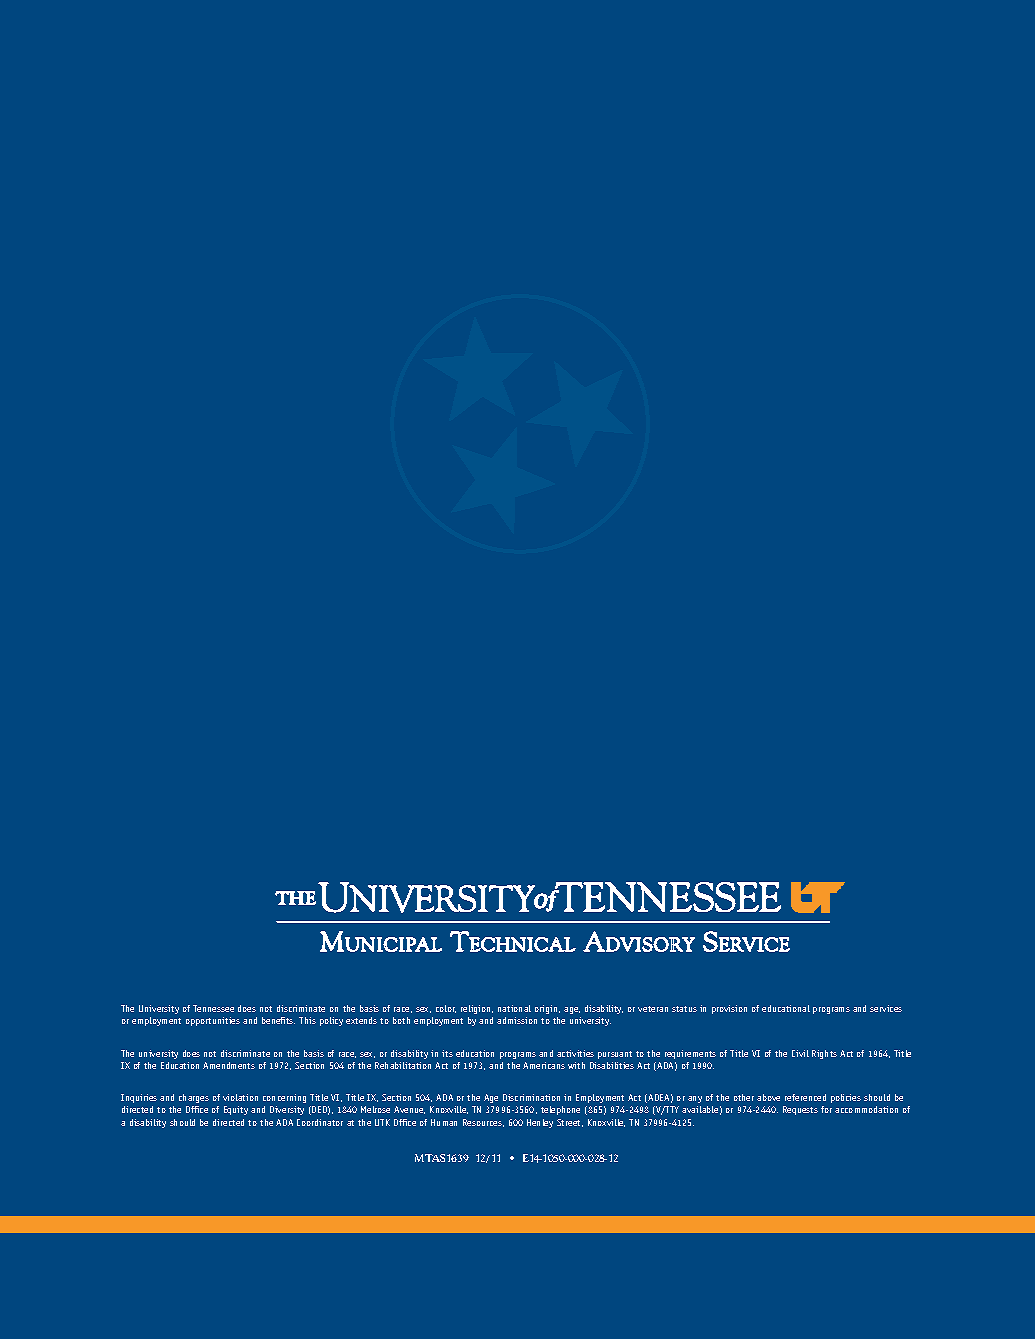  What do you see at coordinates (544, 1065) in the image?
I see `Americans` at bounding box center [544, 1065].
